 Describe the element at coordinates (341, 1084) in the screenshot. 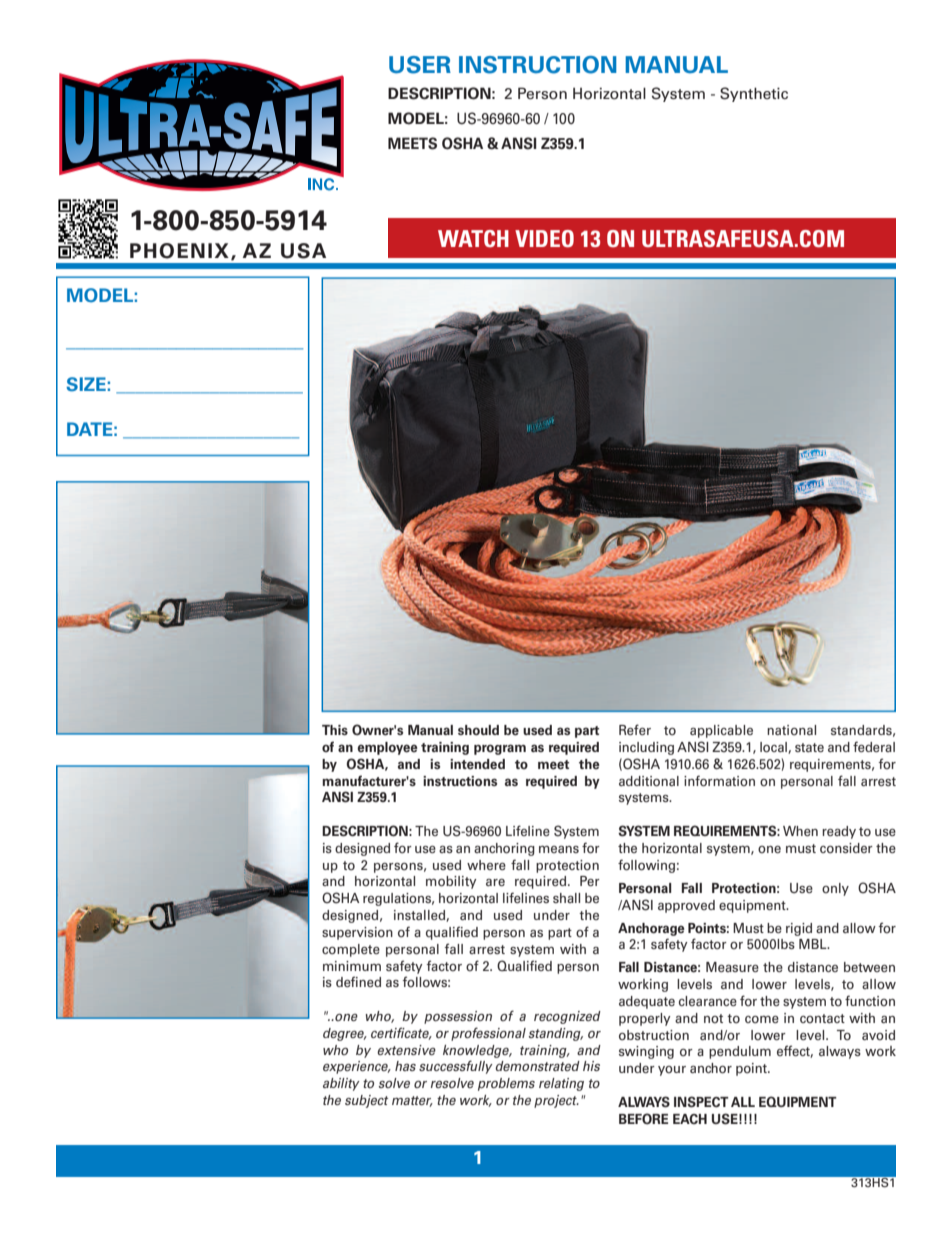

I see `ability` at that location.
